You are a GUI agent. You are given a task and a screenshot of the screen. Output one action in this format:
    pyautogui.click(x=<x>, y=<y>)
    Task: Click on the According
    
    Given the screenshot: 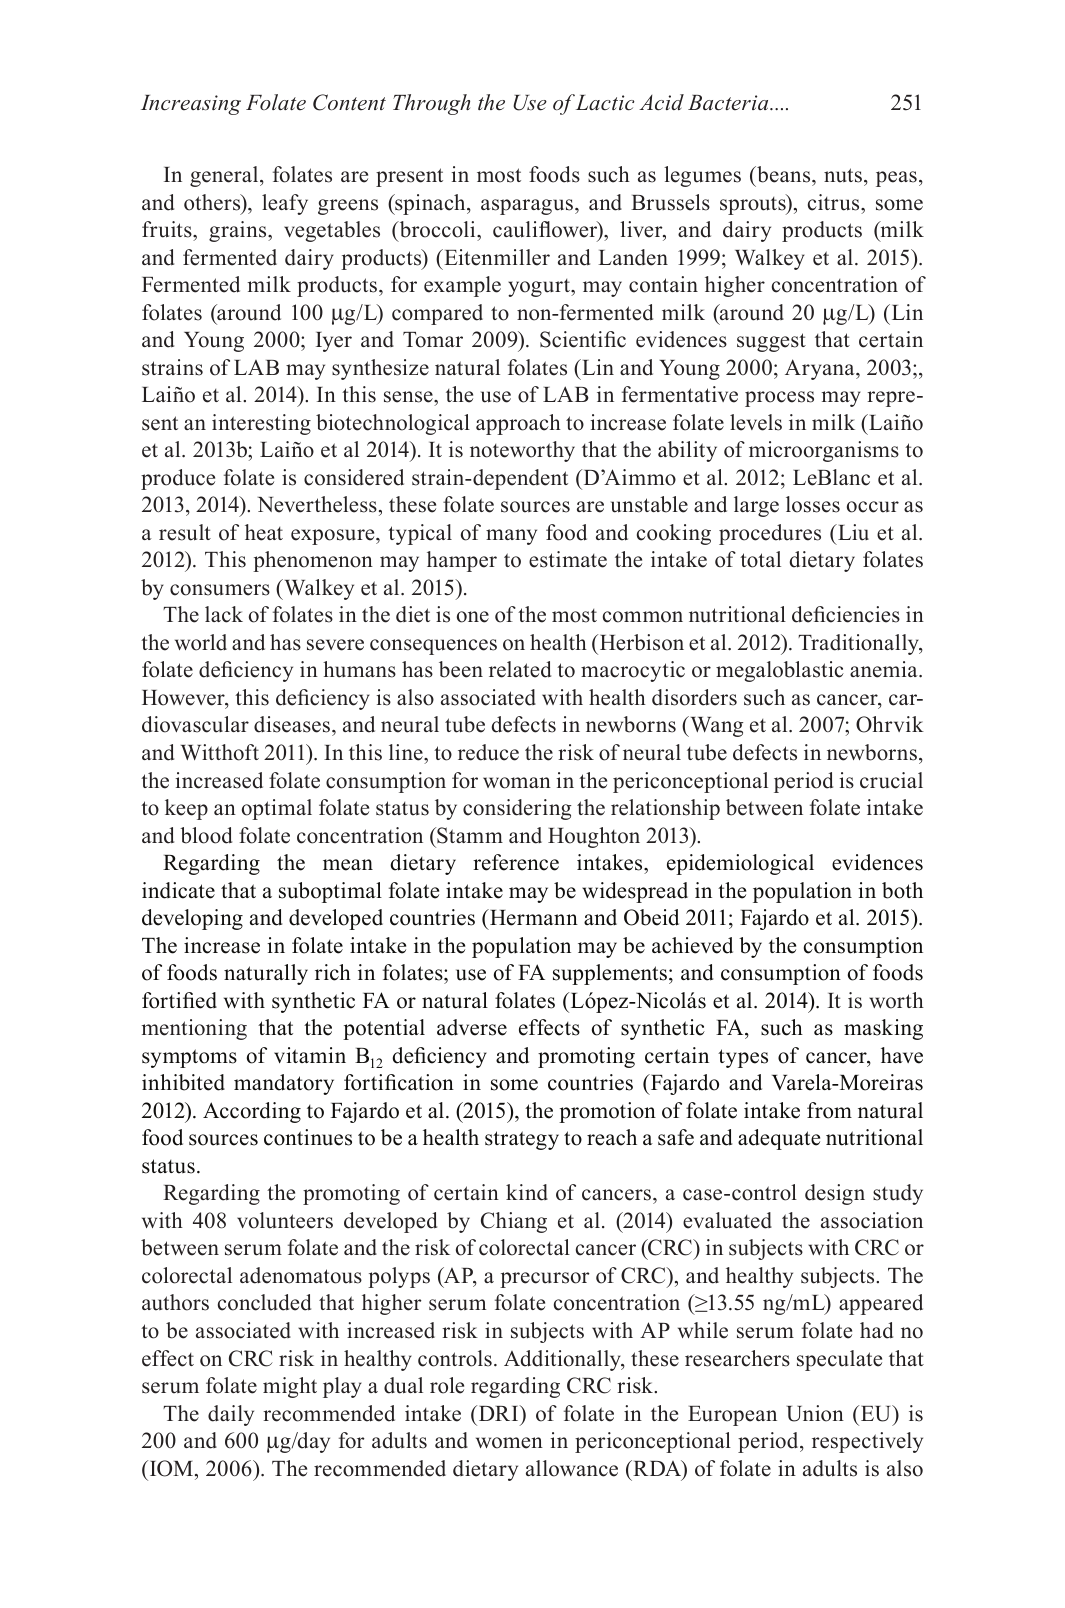 What is the action you would take?
    pyautogui.click(x=252, y=1112)
